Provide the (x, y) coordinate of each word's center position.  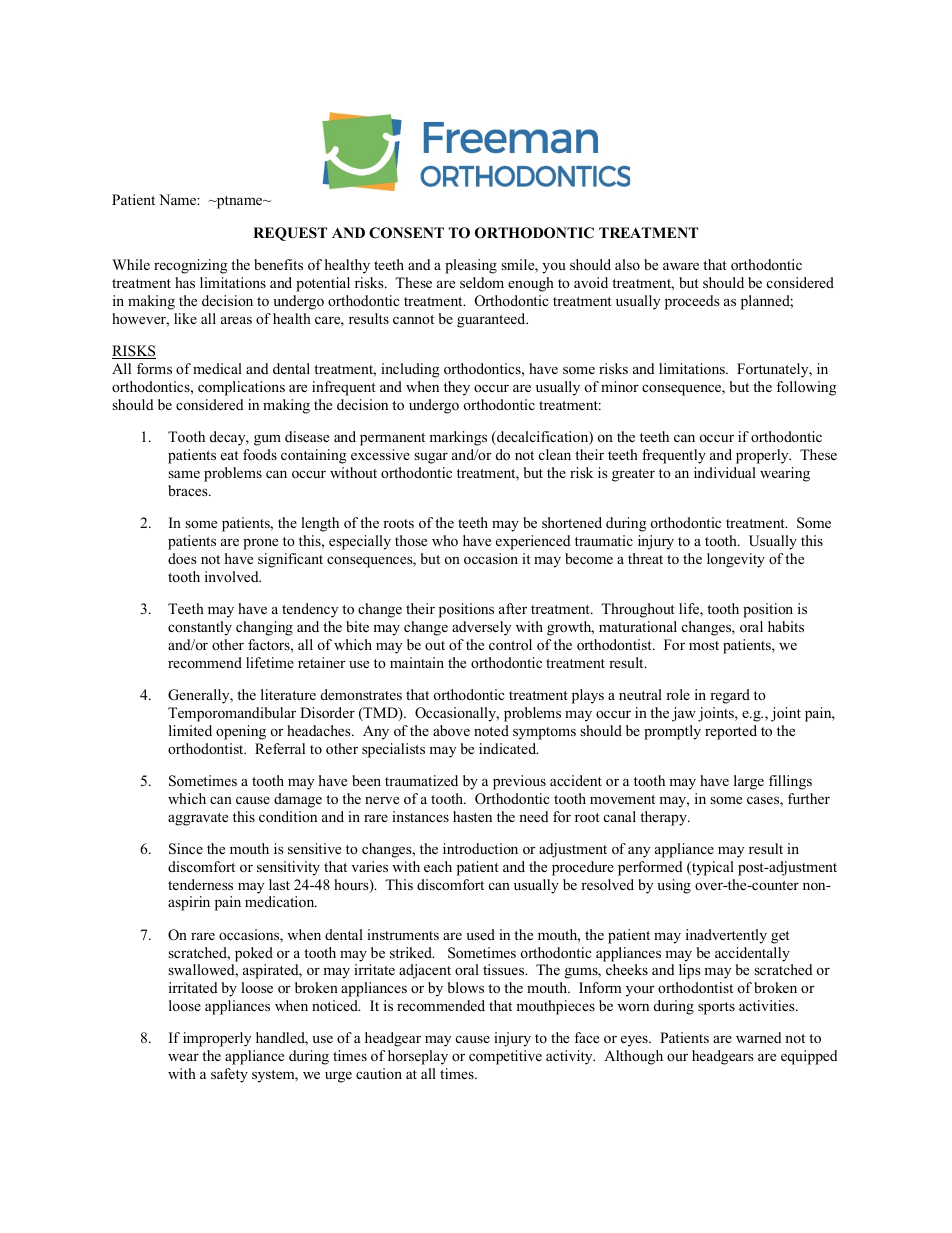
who (445, 540)
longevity (736, 560)
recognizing (190, 266)
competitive (505, 1057)
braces (189, 490)
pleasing (471, 266)
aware (681, 266)
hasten (472, 816)
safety (229, 1075)
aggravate (198, 819)
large (749, 782)
